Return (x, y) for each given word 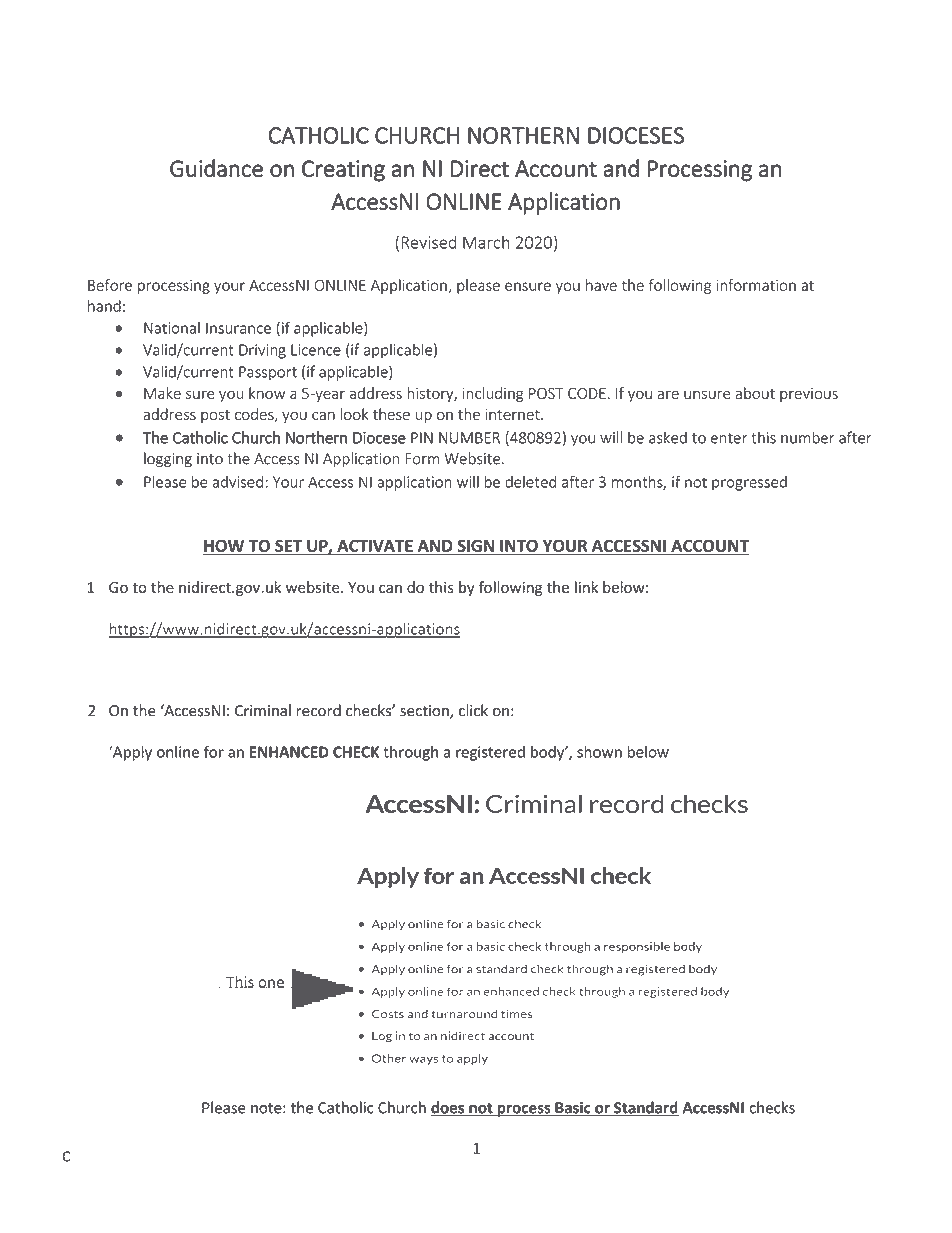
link (586, 587)
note (267, 1108)
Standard (645, 1108)
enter (729, 438)
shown (599, 751)
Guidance (216, 168)
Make (162, 393)
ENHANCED (289, 752)
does (449, 1108)
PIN (422, 438)
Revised (428, 242)
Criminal (263, 710)
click (473, 710)
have (601, 285)
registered (490, 753)
